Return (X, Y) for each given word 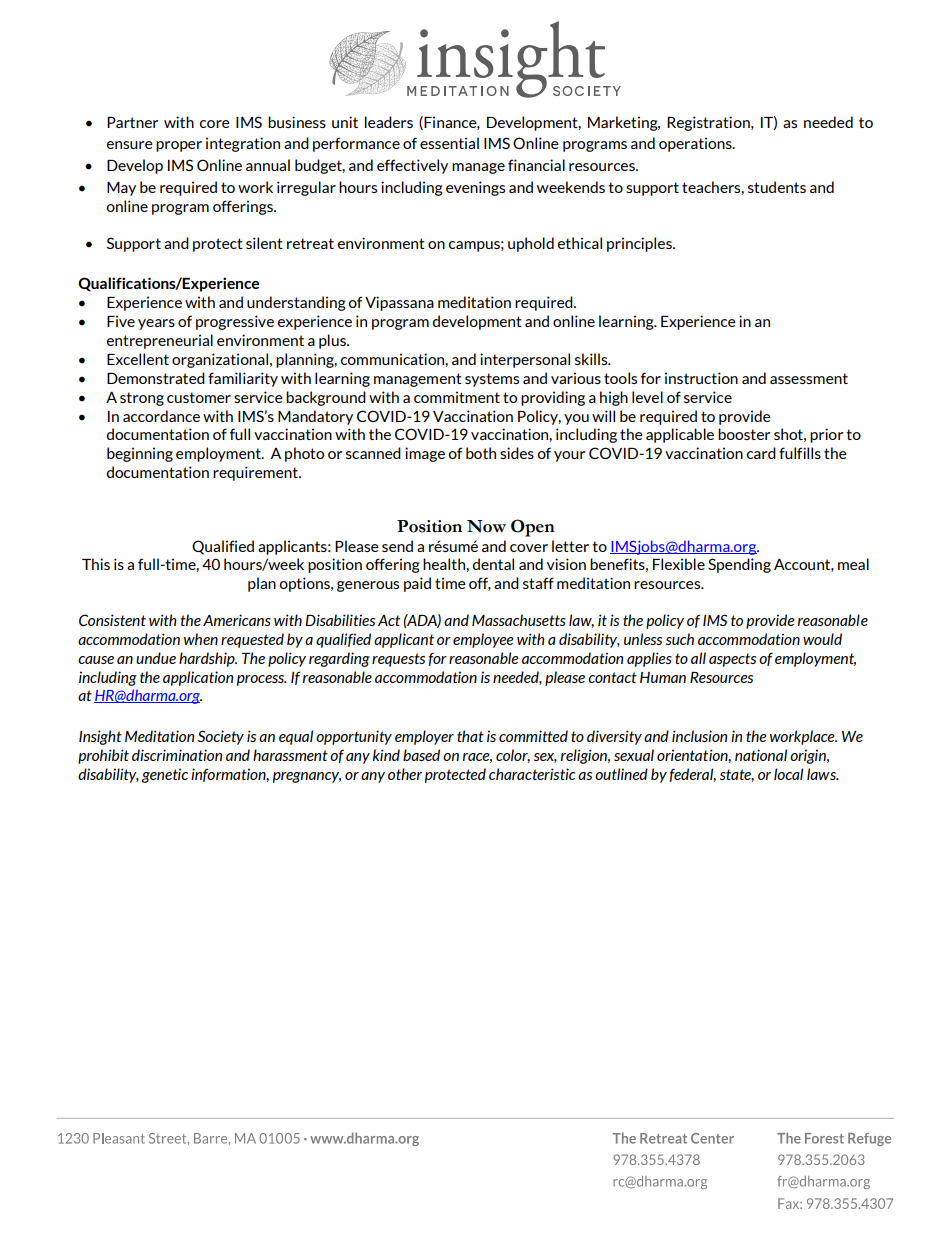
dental (493, 564)
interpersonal (525, 360)
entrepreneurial (160, 341)
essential (449, 143)
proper (179, 146)
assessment (809, 378)
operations (696, 144)
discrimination (177, 755)
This (96, 564)
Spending (739, 565)
